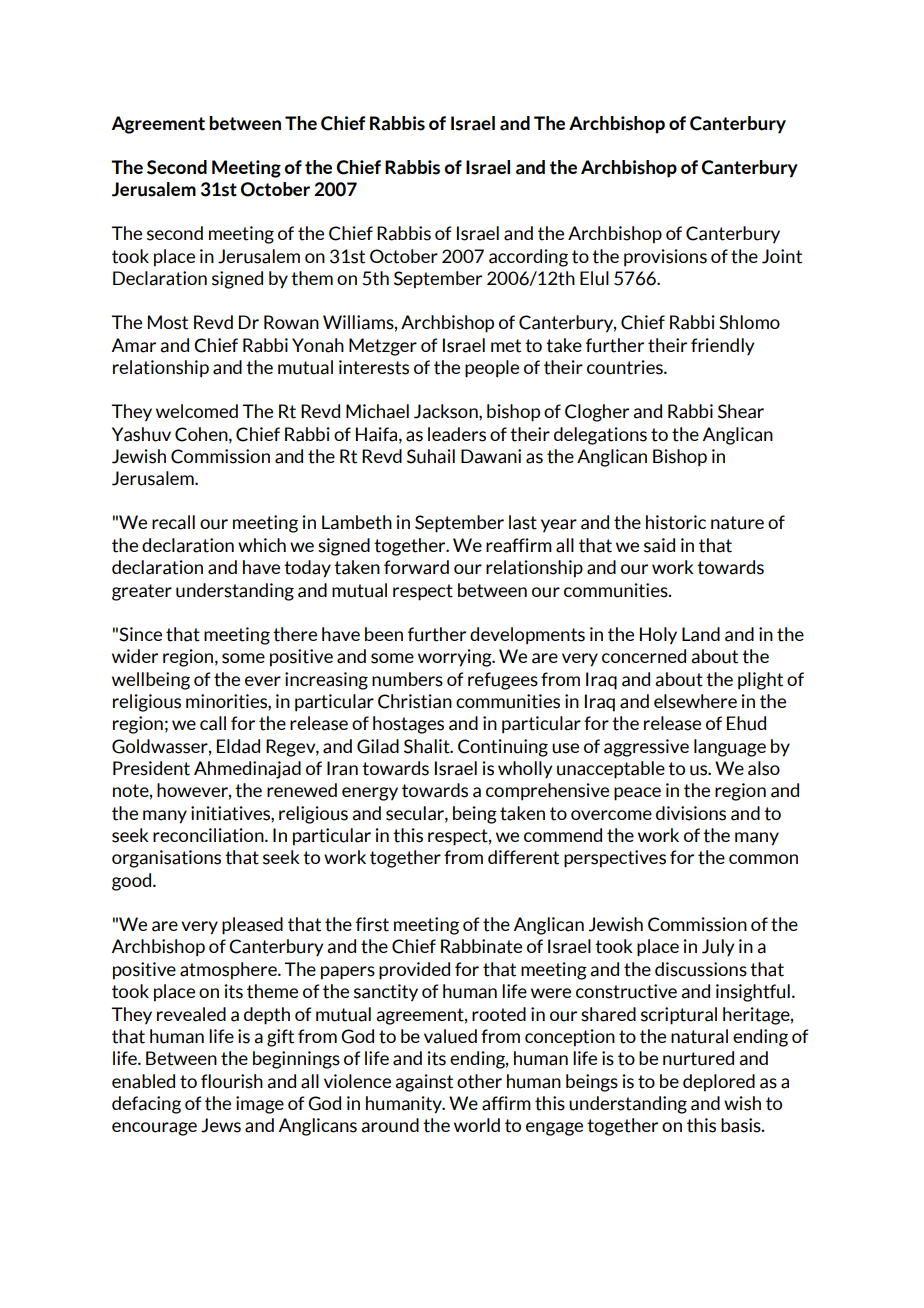 Image resolution: width=924 pixels, height=1308 pixels. Describe the element at coordinates (719, 1083) in the screenshot. I see `deplored` at that location.
